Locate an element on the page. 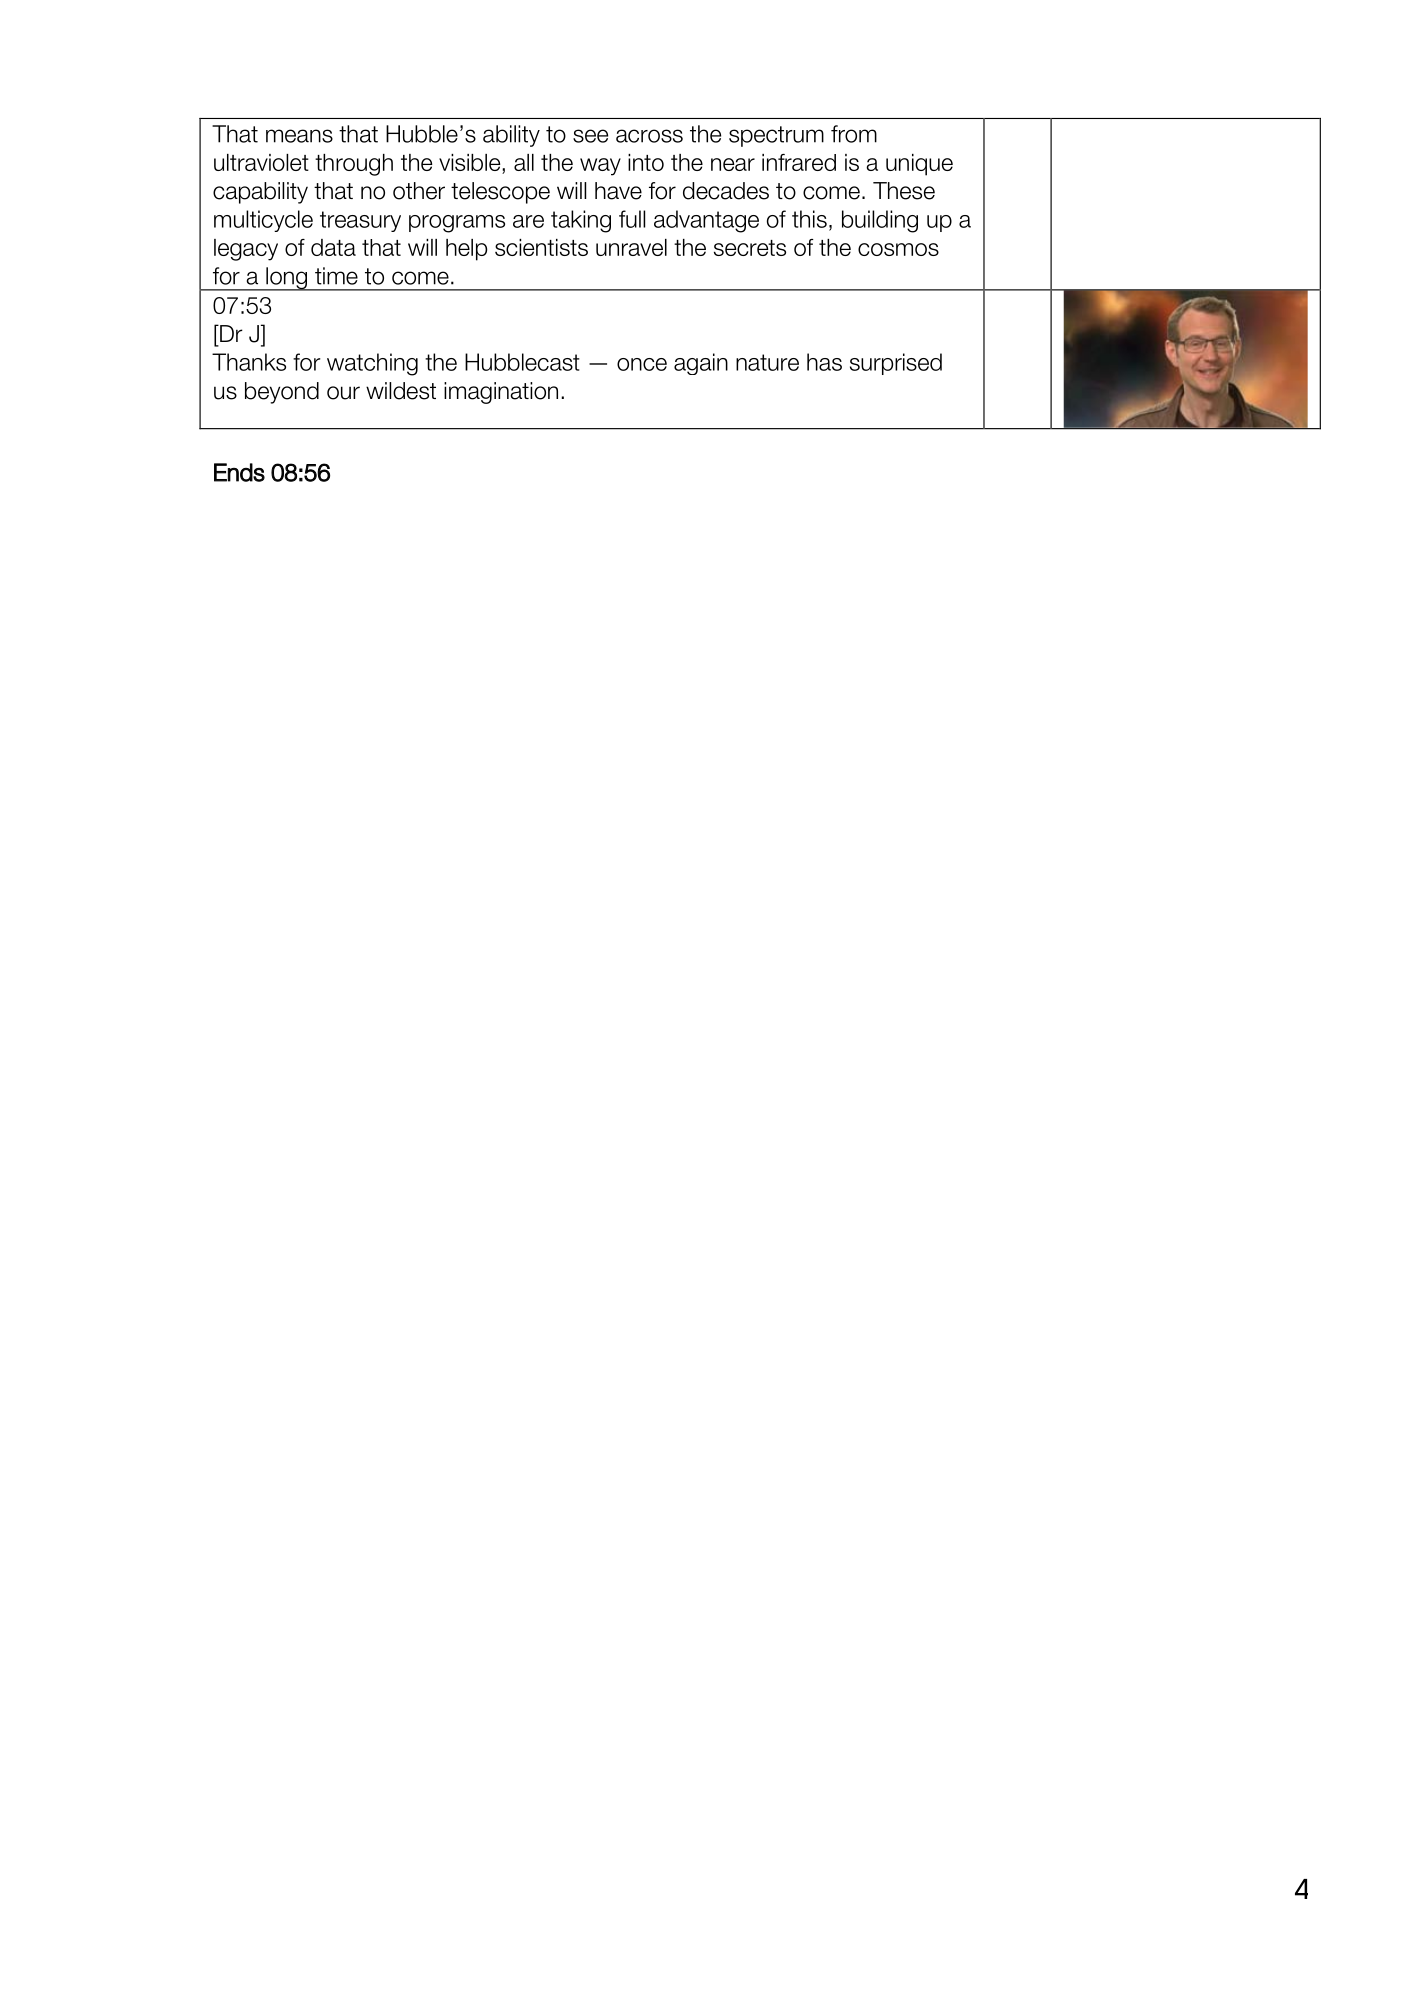 The height and width of the document is (1991, 1408). see is located at coordinates (590, 136).
